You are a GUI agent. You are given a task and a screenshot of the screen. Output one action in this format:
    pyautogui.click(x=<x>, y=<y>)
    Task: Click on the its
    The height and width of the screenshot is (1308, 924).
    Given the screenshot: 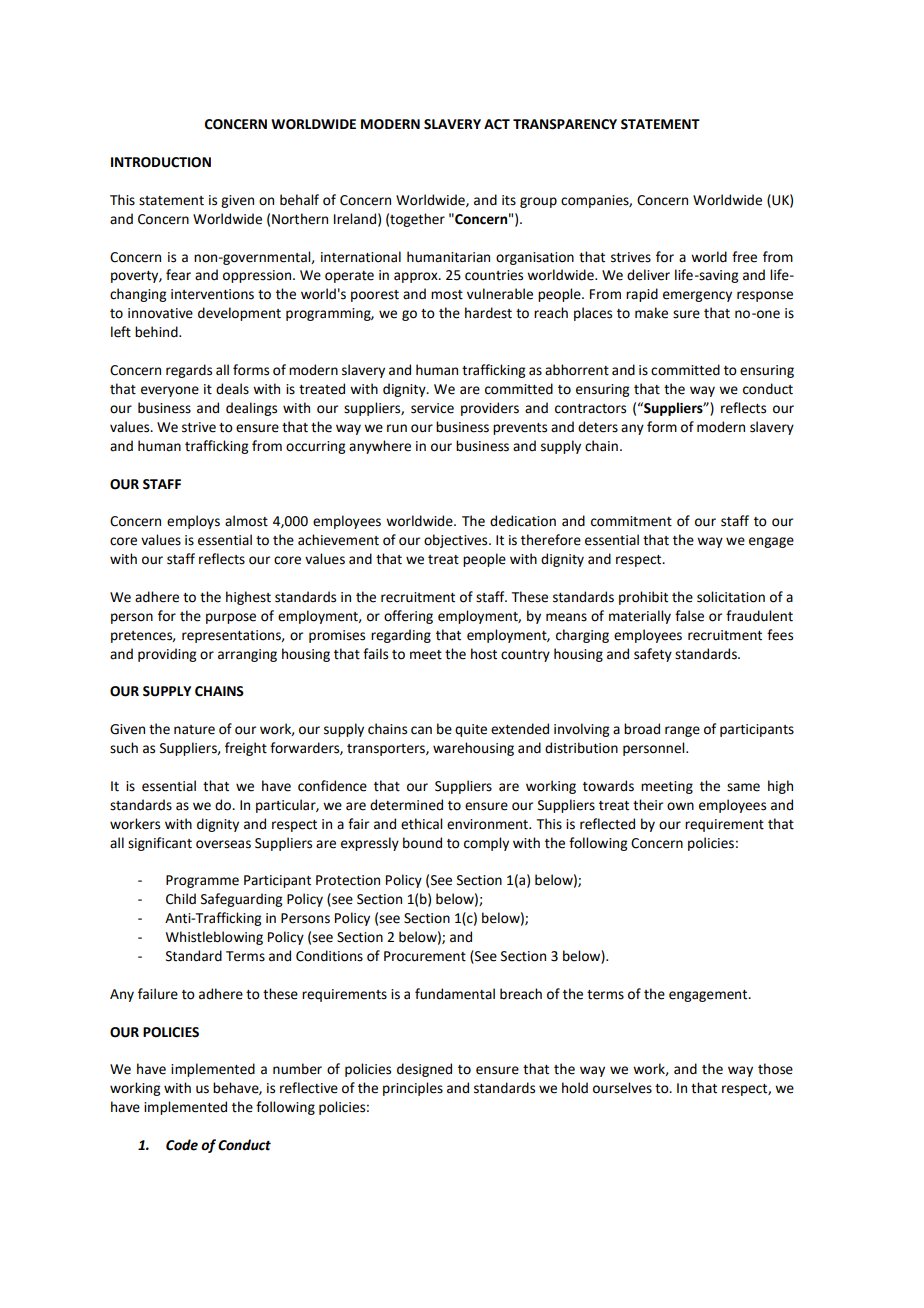 What is the action you would take?
    pyautogui.click(x=509, y=200)
